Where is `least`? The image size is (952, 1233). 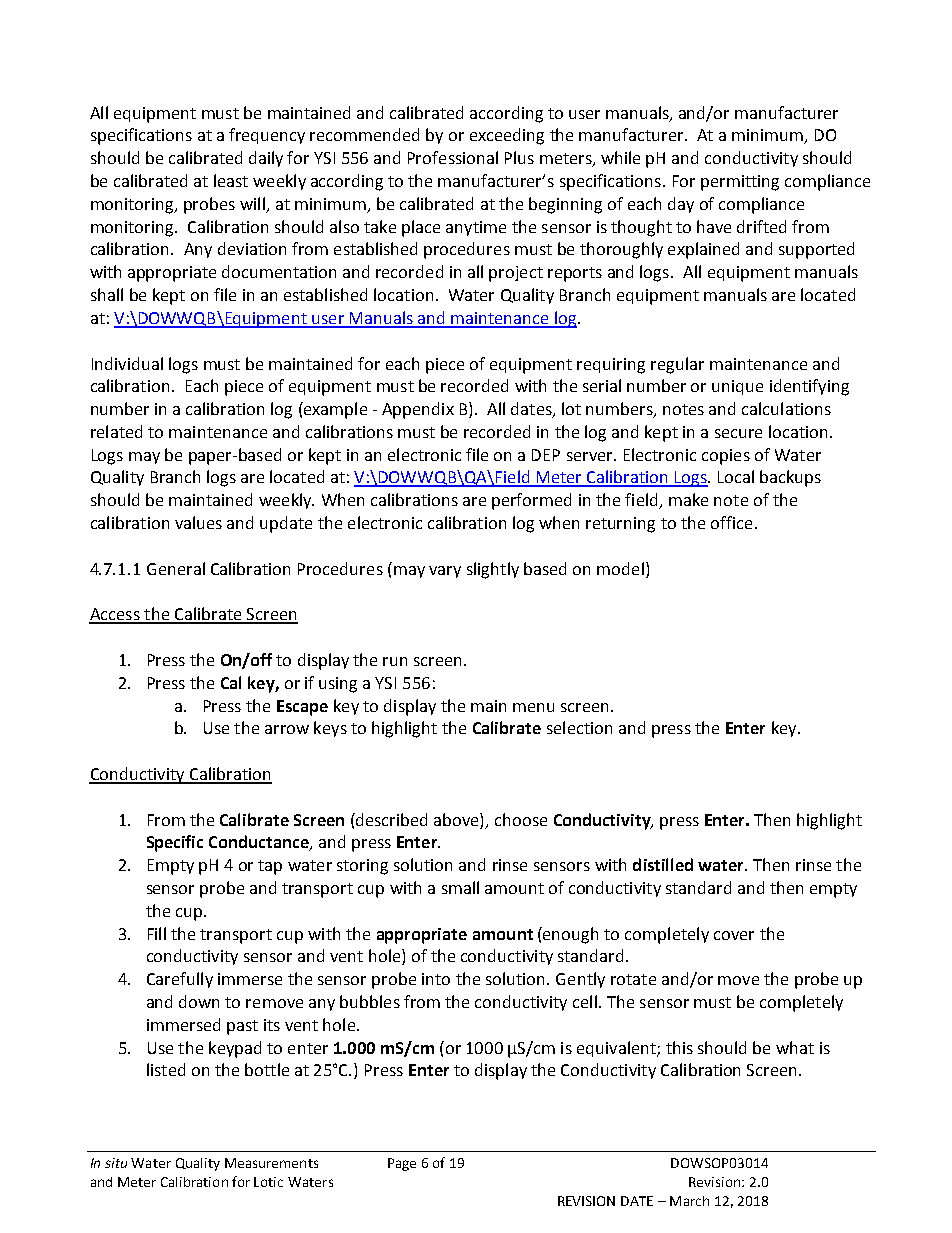 least is located at coordinates (231, 180).
